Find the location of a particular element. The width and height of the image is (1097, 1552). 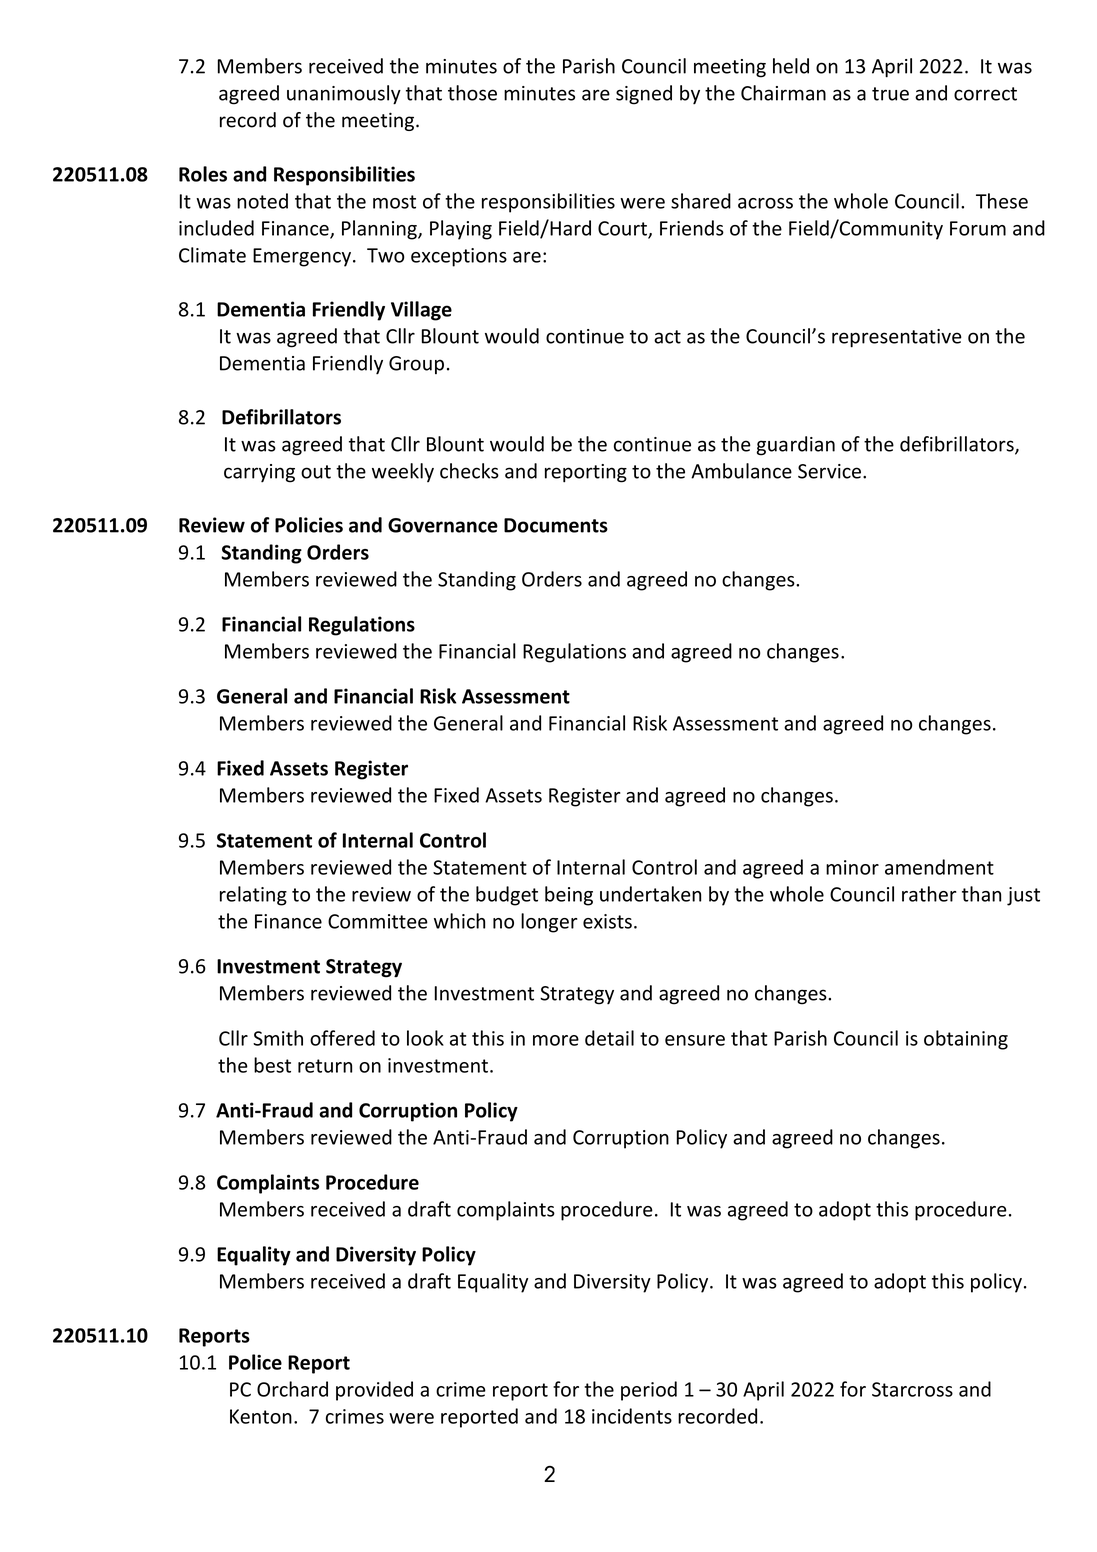

true is located at coordinates (890, 94).
